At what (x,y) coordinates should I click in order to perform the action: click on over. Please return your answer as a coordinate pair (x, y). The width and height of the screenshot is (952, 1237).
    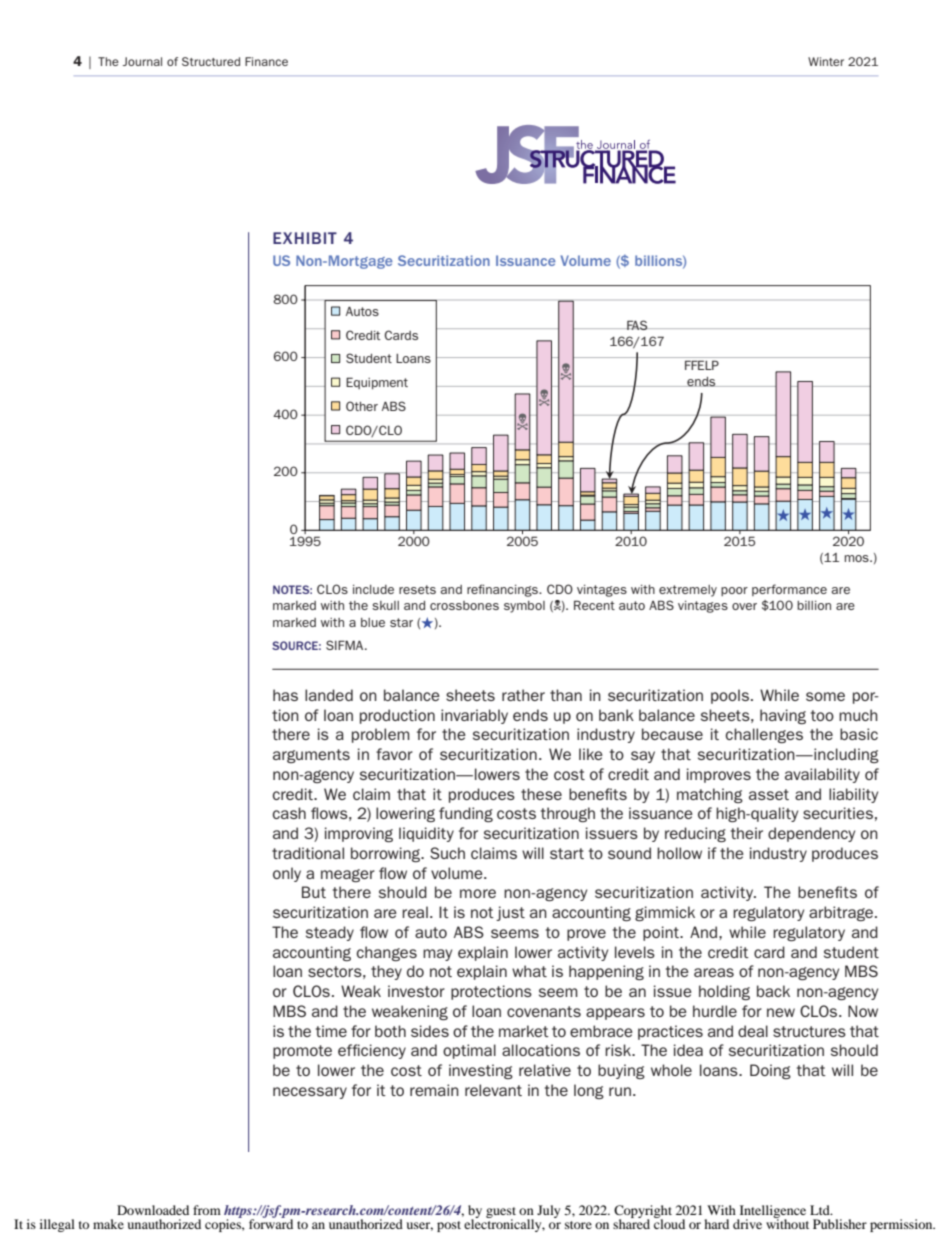
    Looking at the image, I should click on (744, 606).
